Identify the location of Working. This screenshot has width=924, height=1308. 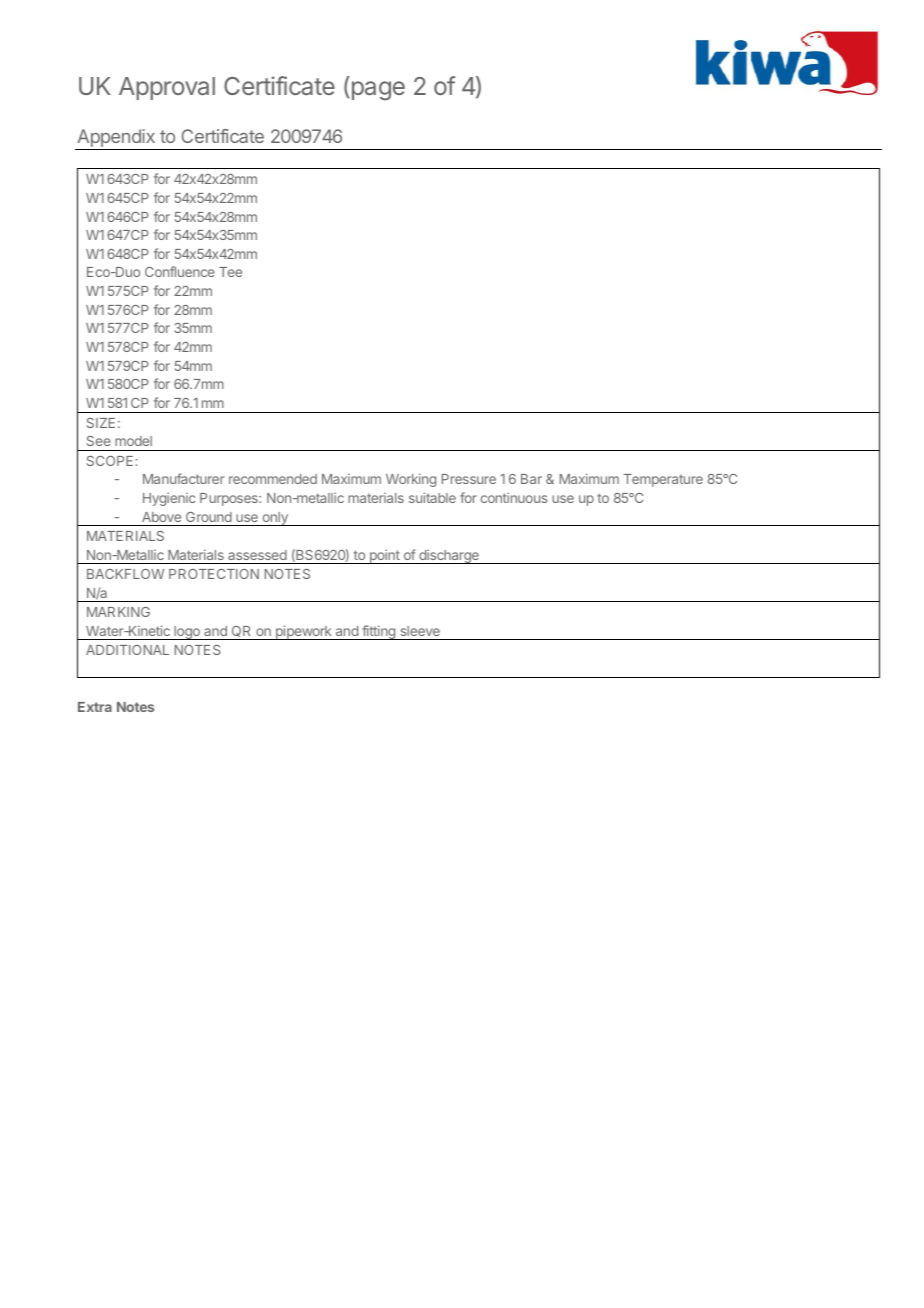
(411, 480).
